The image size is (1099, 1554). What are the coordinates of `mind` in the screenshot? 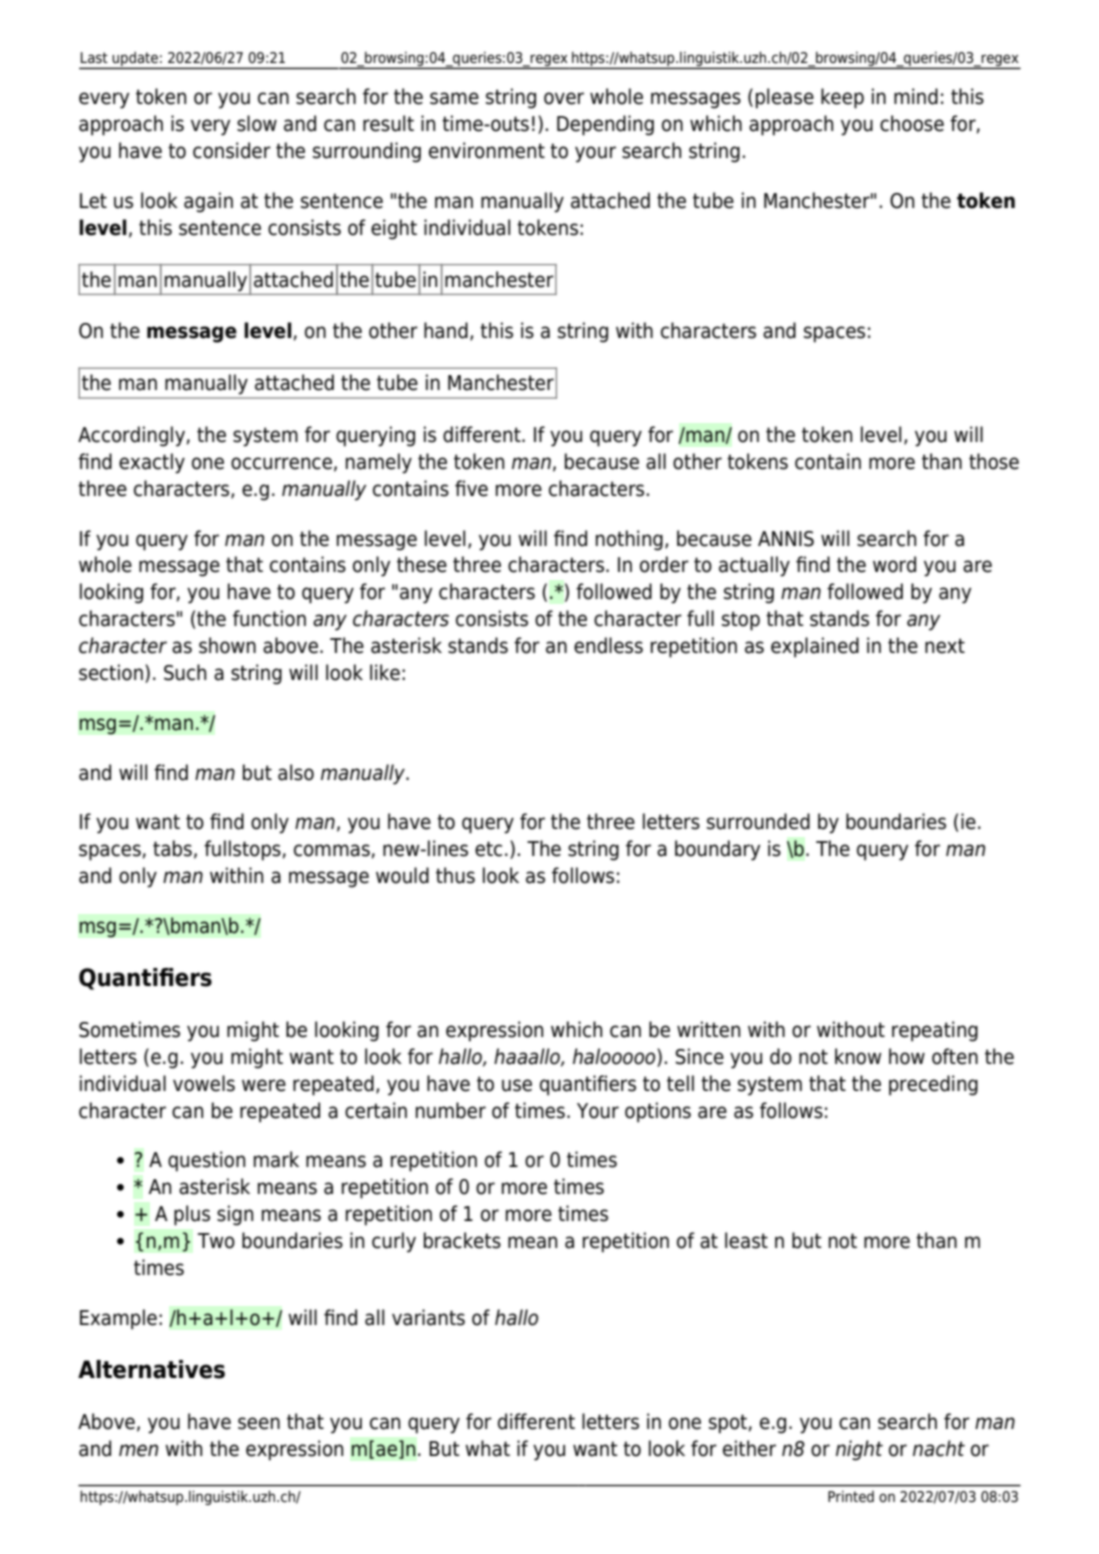 It's located at (916, 96).
